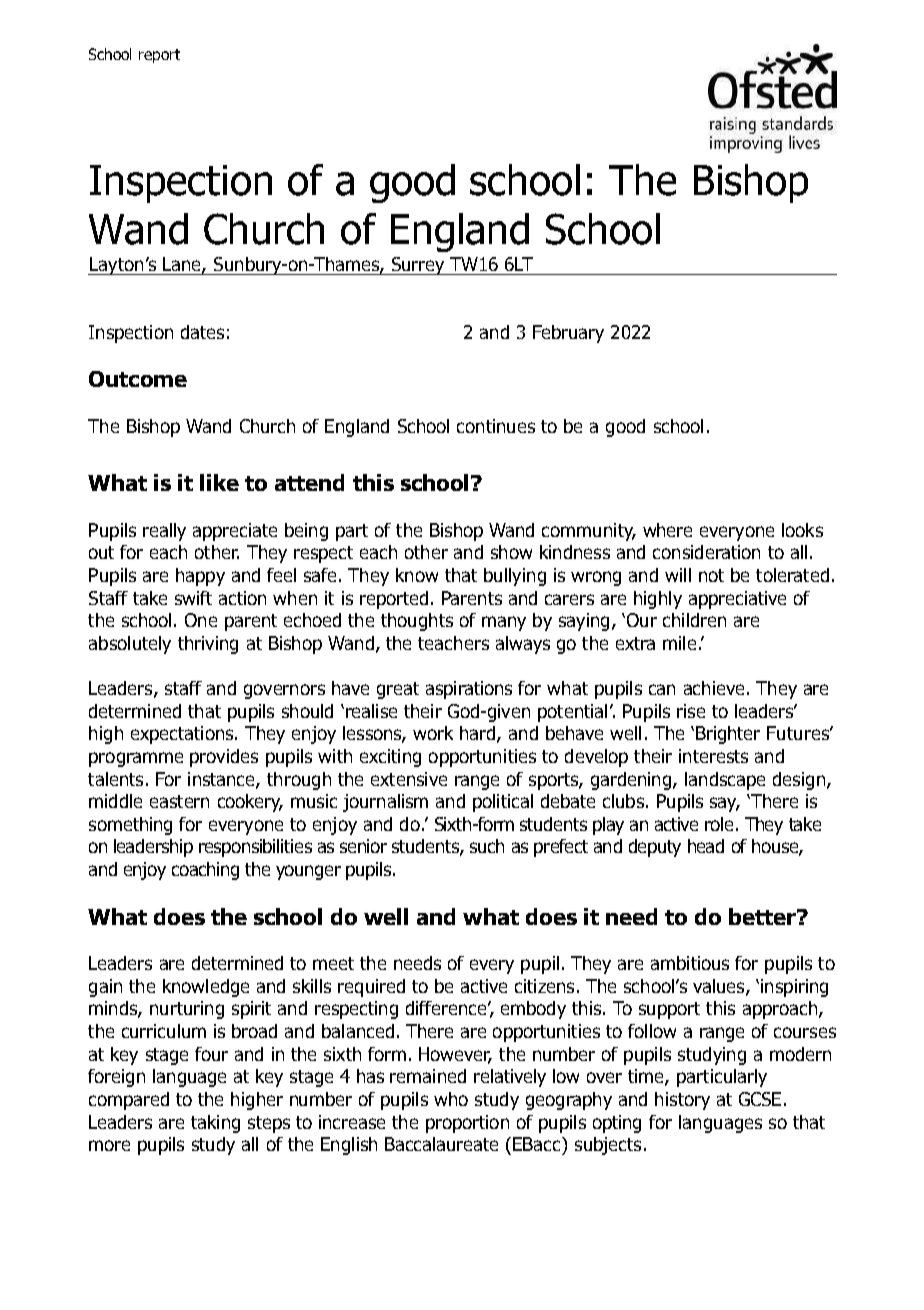 Image resolution: width=924 pixels, height=1310 pixels. I want to click on head, so click(706, 846).
